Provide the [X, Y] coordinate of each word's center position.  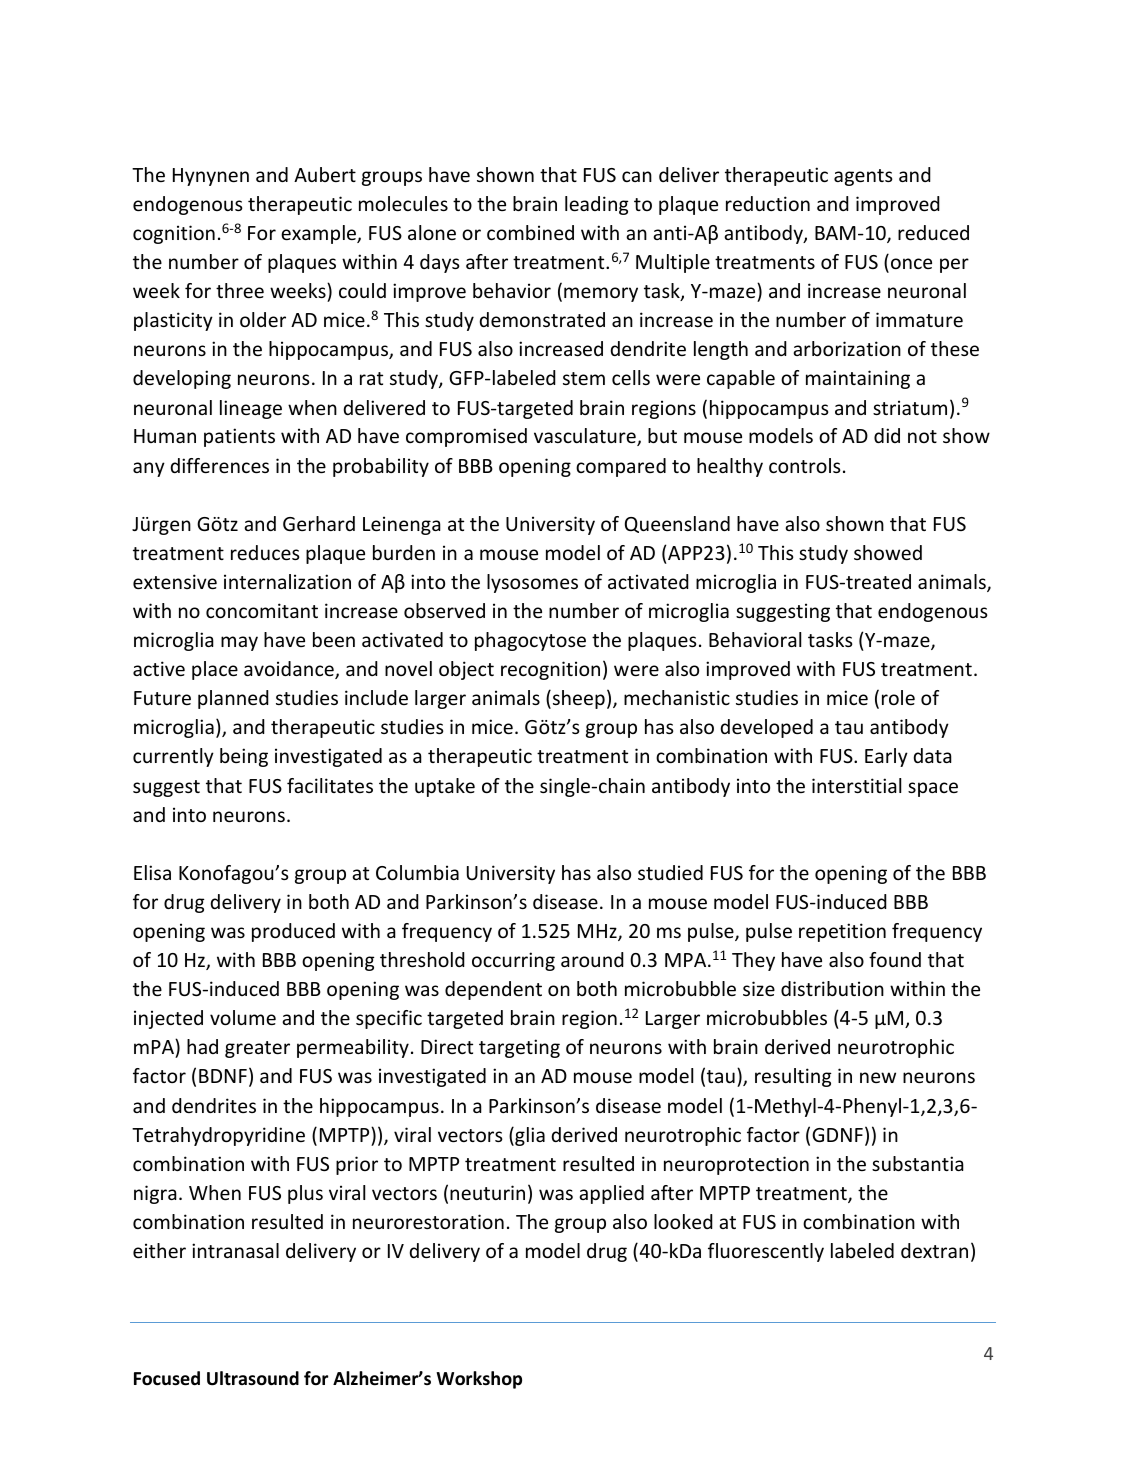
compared [621, 467]
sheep [579, 699]
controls [805, 465]
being [244, 757]
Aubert [325, 174]
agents [863, 177]
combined [530, 232]
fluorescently [766, 1252]
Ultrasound [253, 1378]
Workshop [479, 1380]
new [878, 1077]
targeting [519, 1048]
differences [219, 465]
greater [257, 1049]
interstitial [856, 785]
